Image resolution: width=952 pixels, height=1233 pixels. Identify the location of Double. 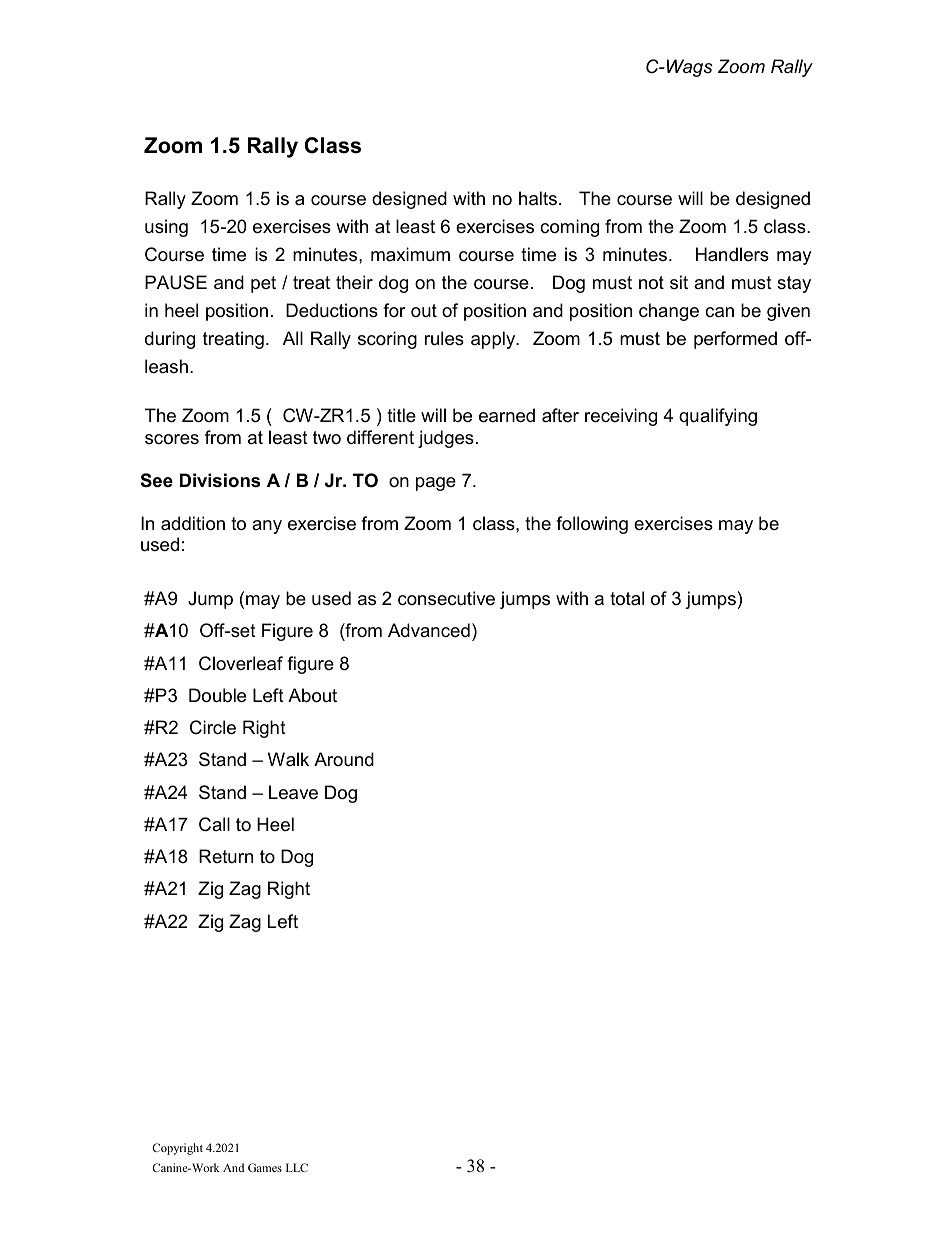
(217, 695).
